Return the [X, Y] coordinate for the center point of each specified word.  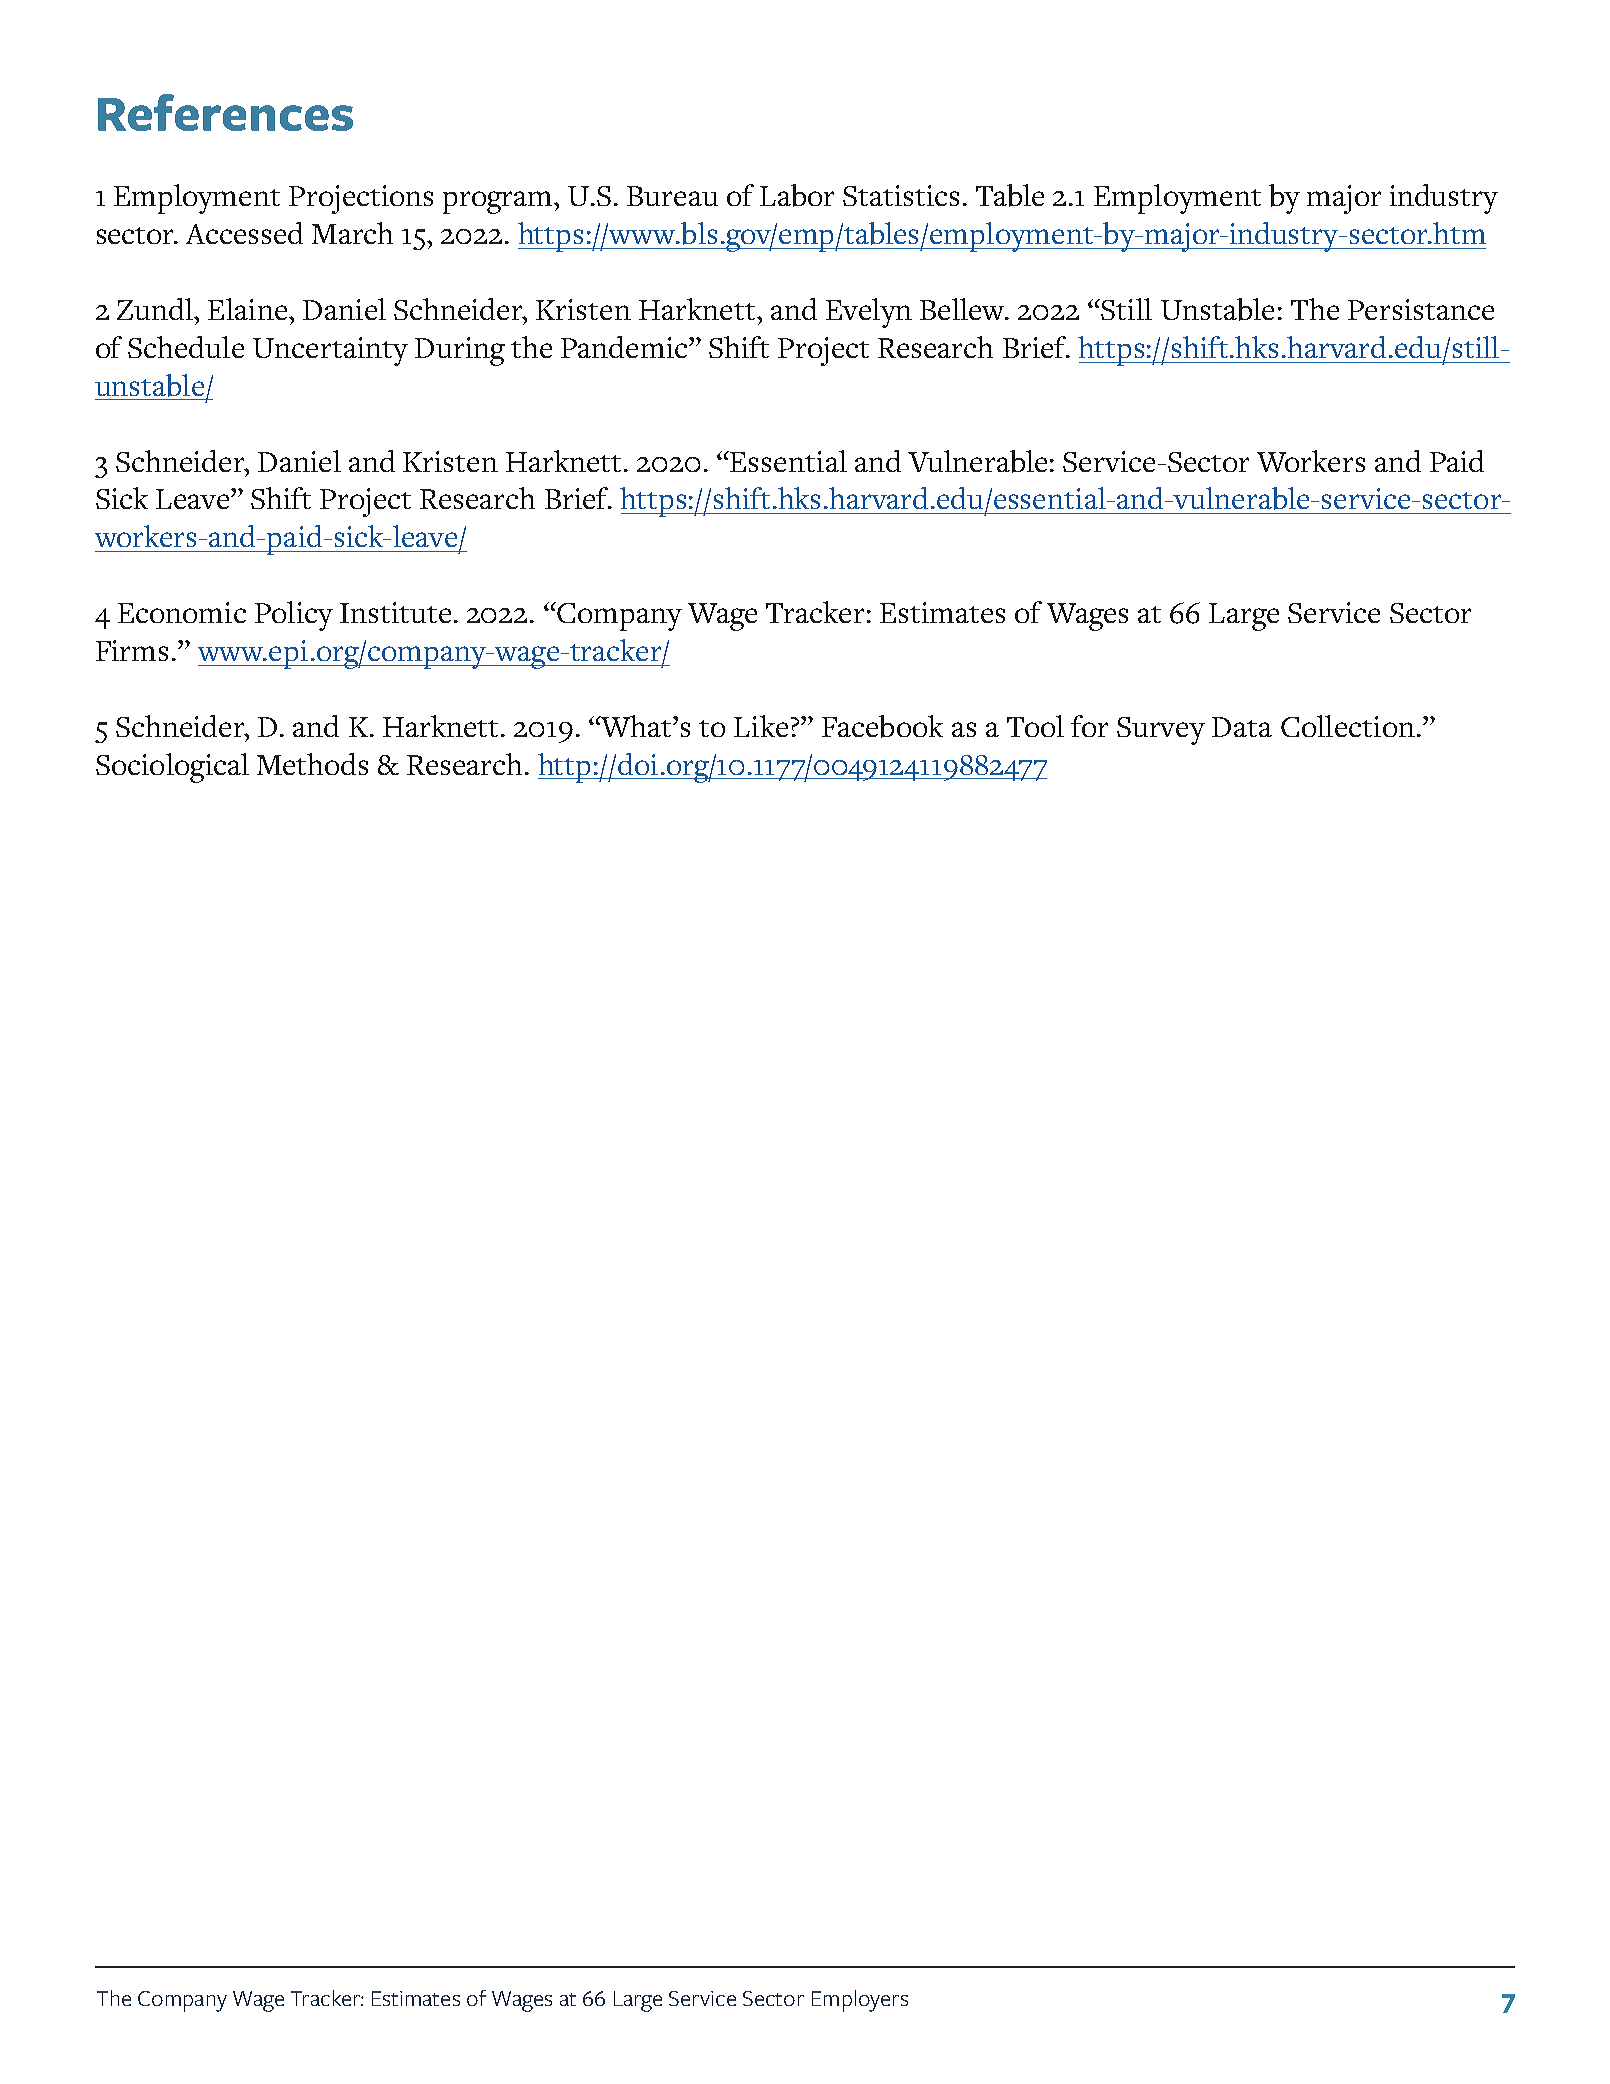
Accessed [244, 233]
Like [761, 726]
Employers [860, 2001]
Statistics [901, 195]
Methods [312, 764]
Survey [1161, 731]
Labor [797, 195]
